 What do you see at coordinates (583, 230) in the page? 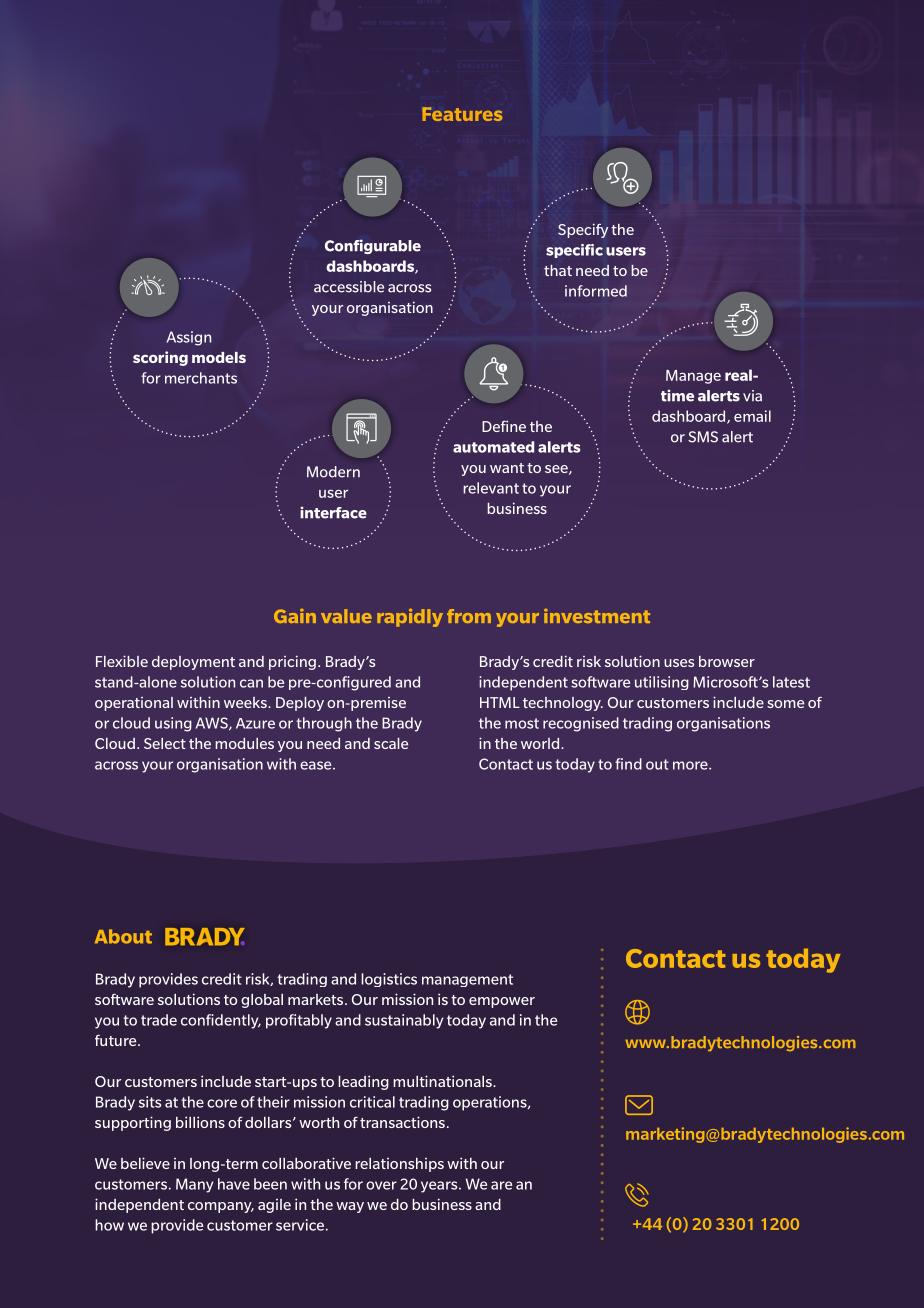
I see `Specify` at bounding box center [583, 230].
